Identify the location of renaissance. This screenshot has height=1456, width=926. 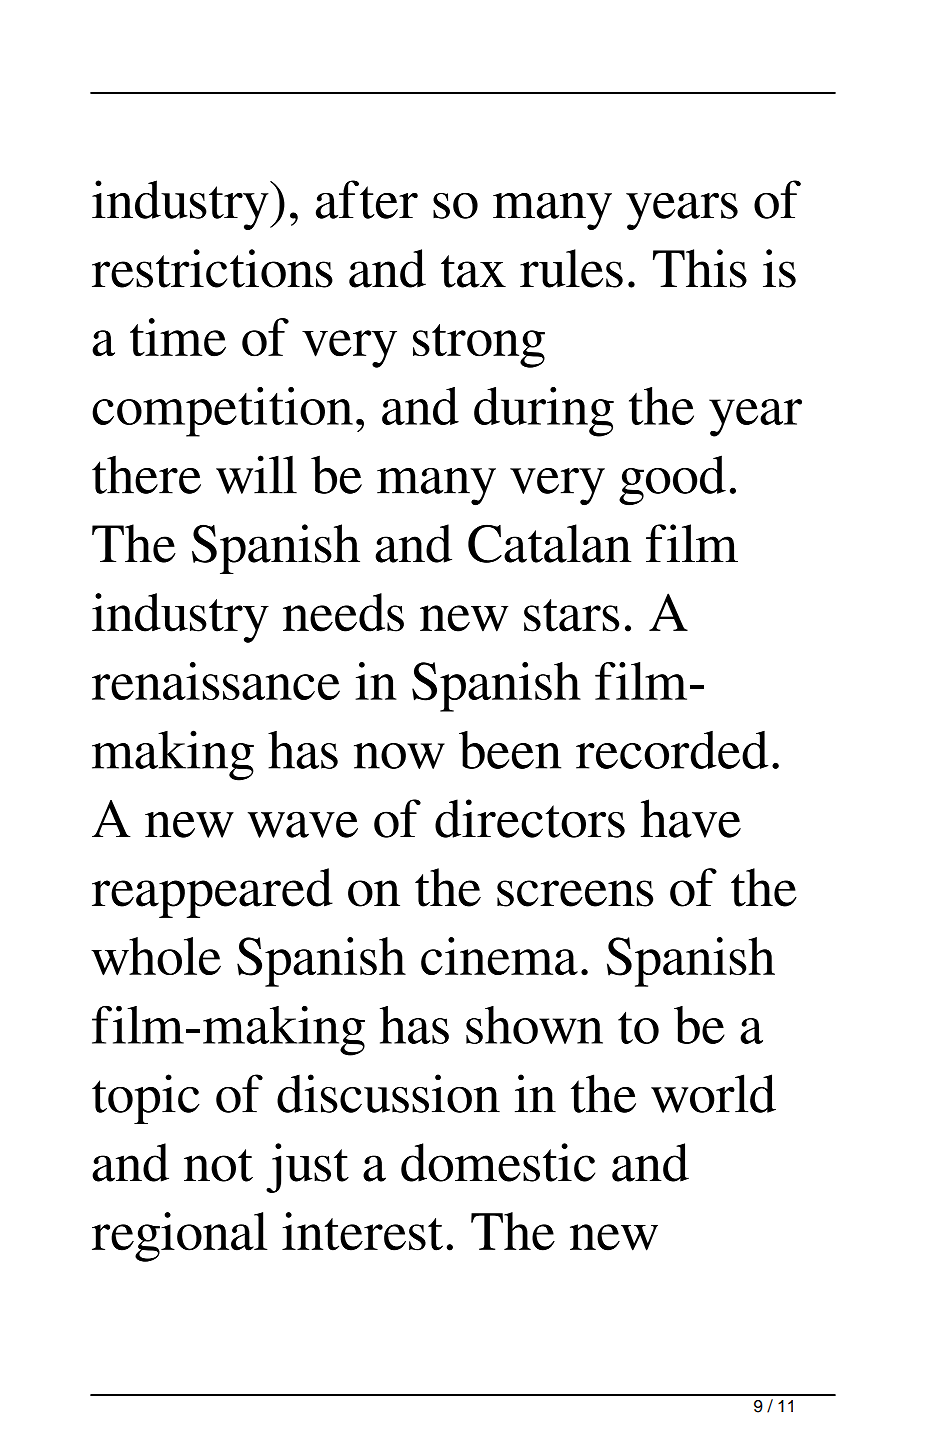
(216, 681).
